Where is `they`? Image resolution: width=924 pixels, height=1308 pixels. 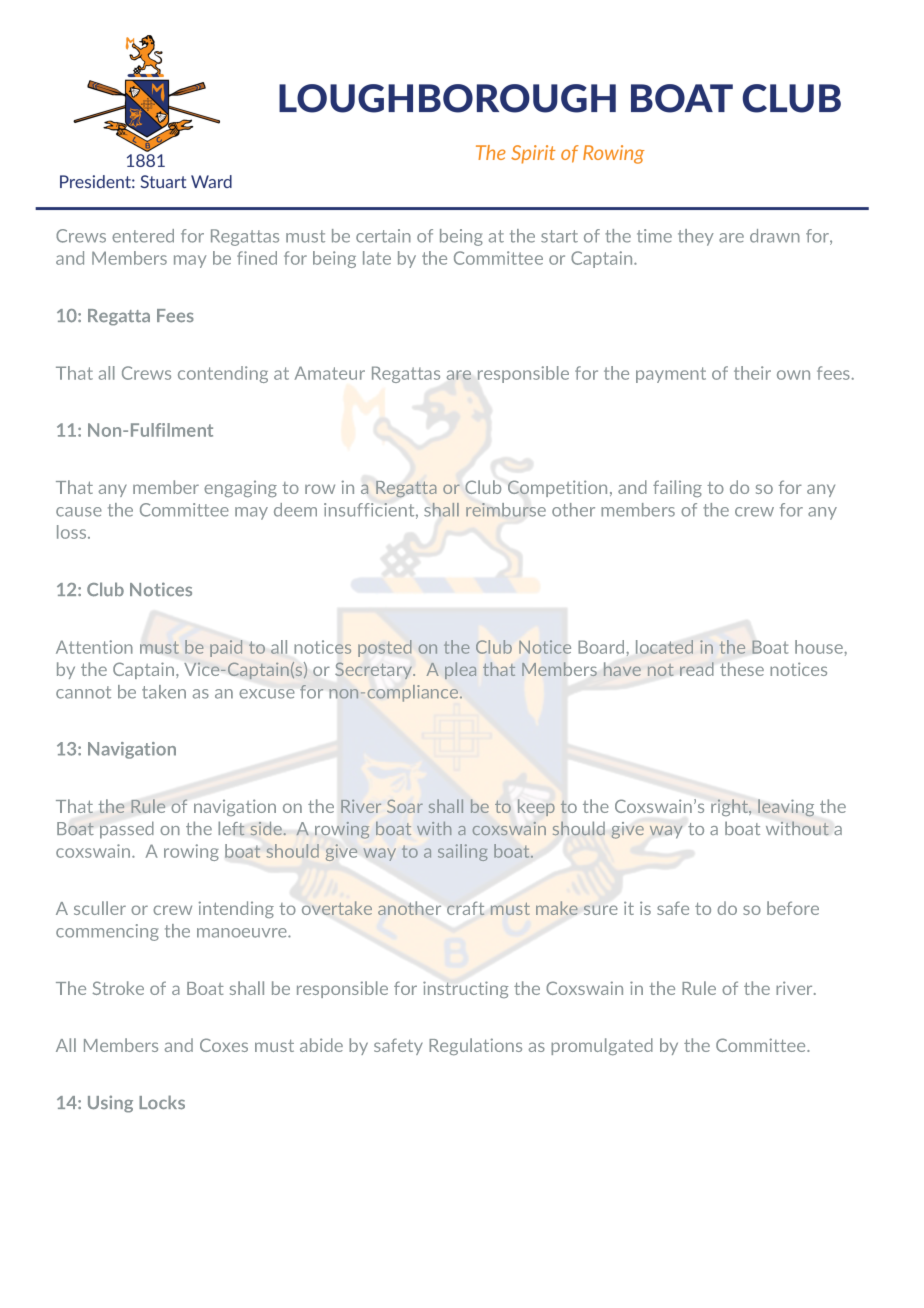
they is located at coordinates (696, 237).
